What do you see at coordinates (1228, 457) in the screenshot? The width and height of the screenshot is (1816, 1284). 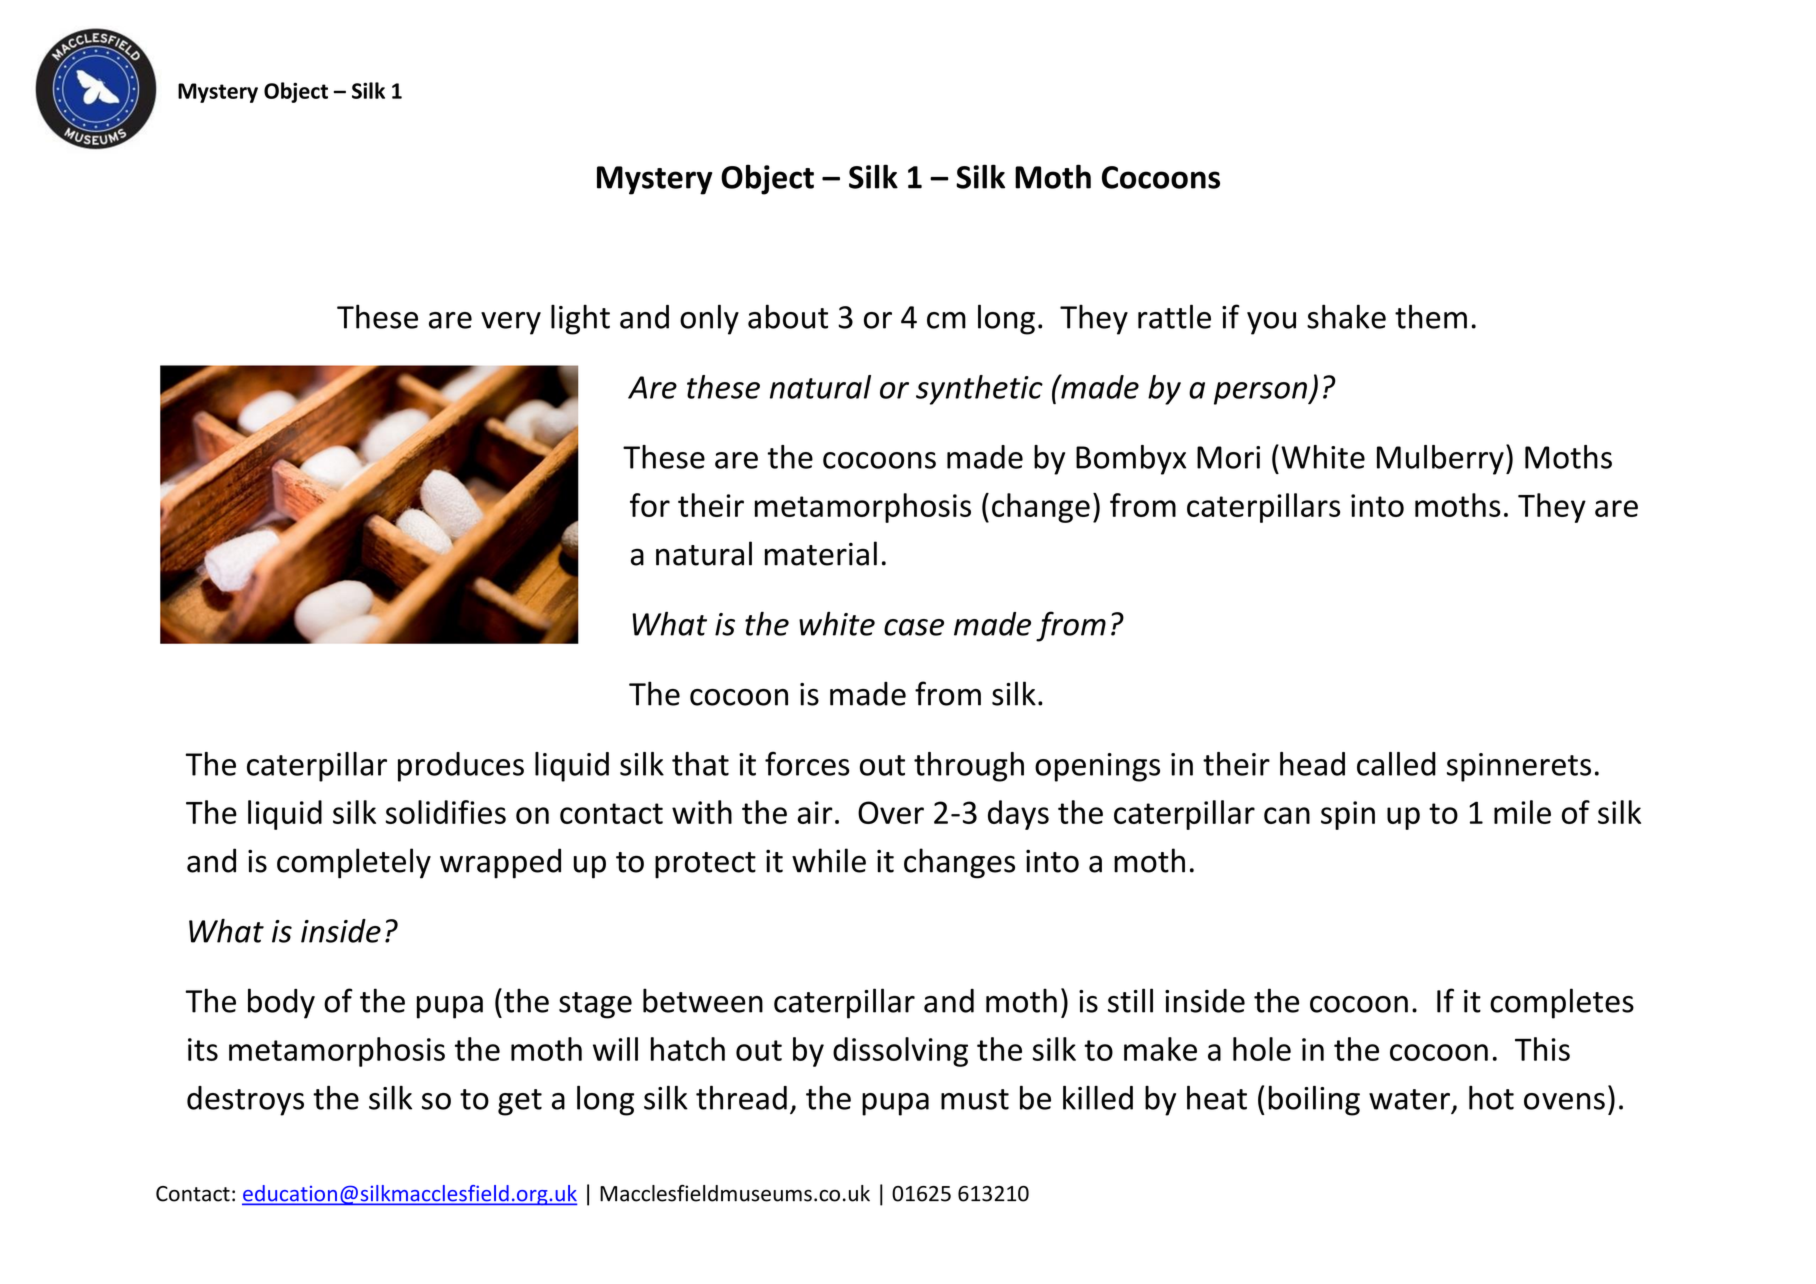 I see `Mori` at bounding box center [1228, 457].
